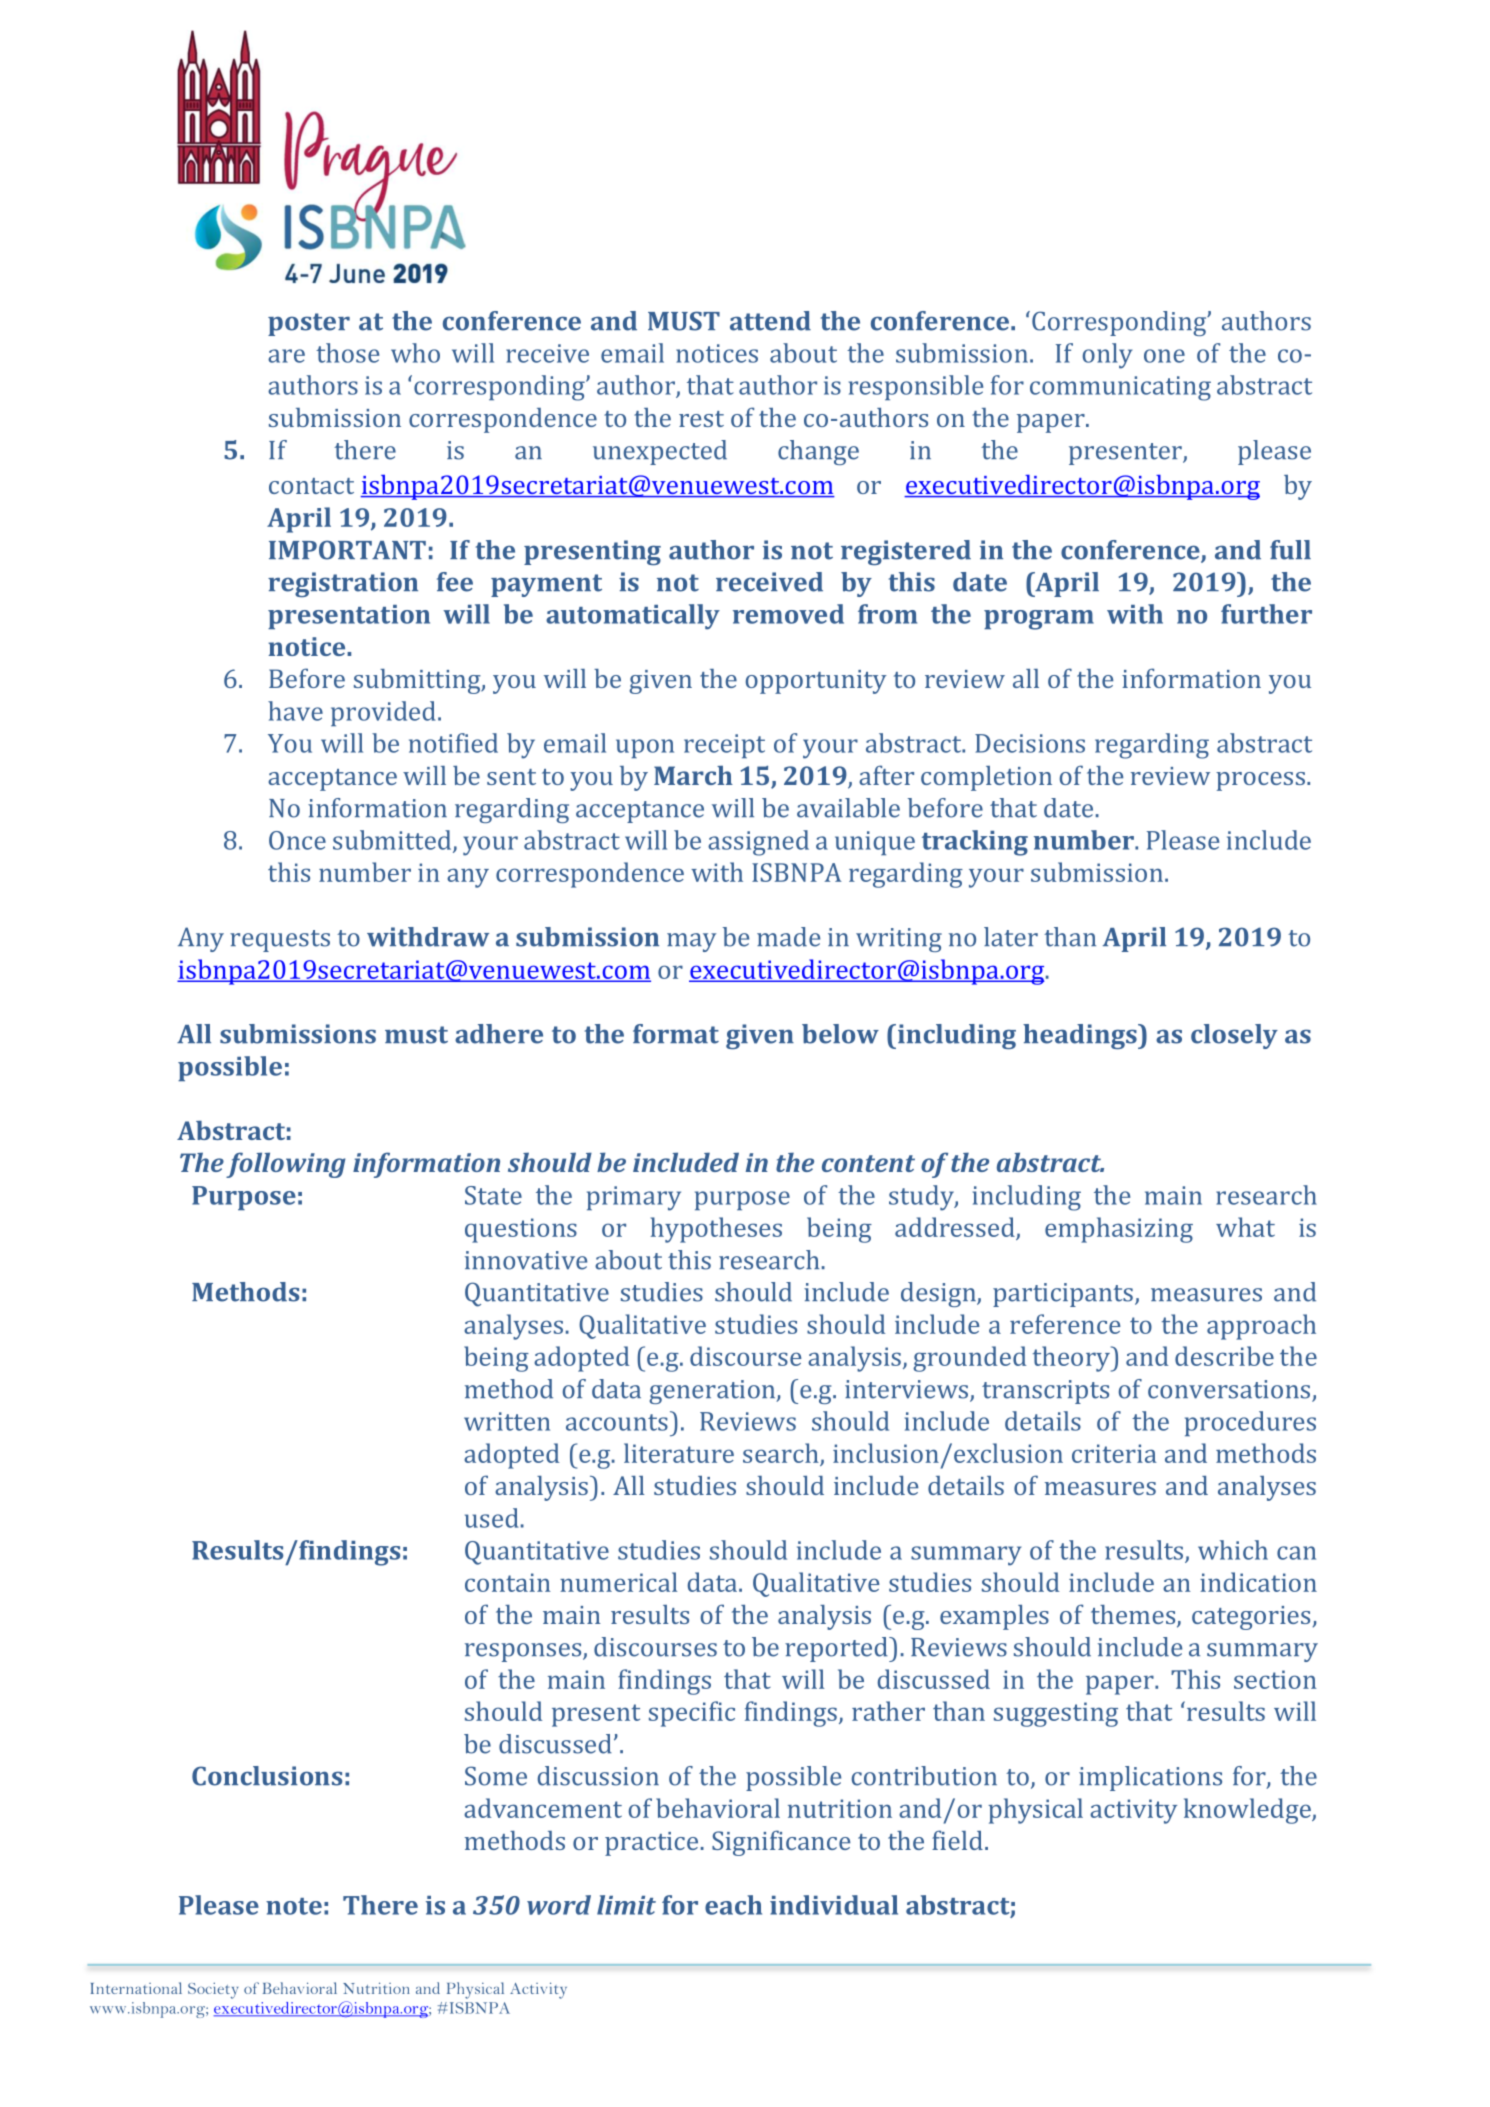  What do you see at coordinates (507, 1421) in the page?
I see `written` at bounding box center [507, 1421].
